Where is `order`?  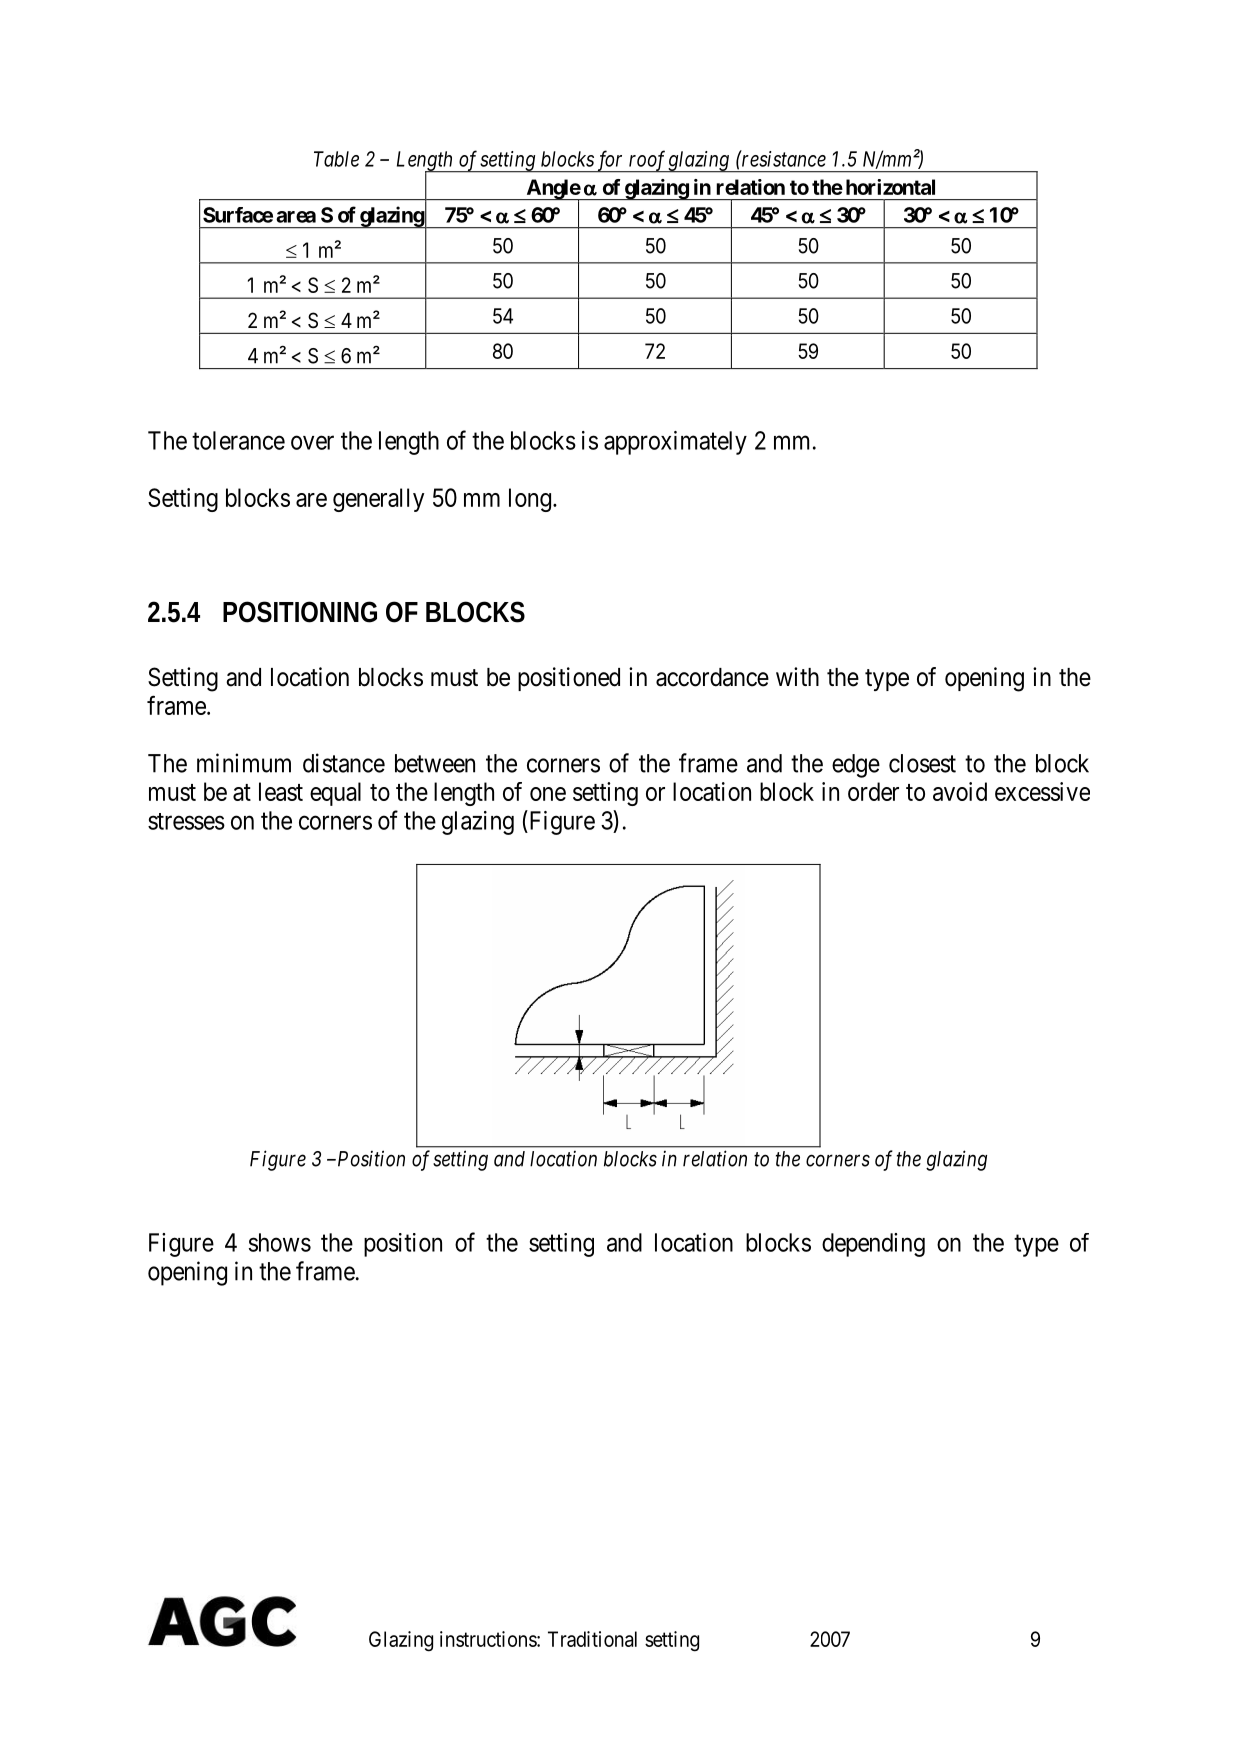 order is located at coordinates (873, 791).
